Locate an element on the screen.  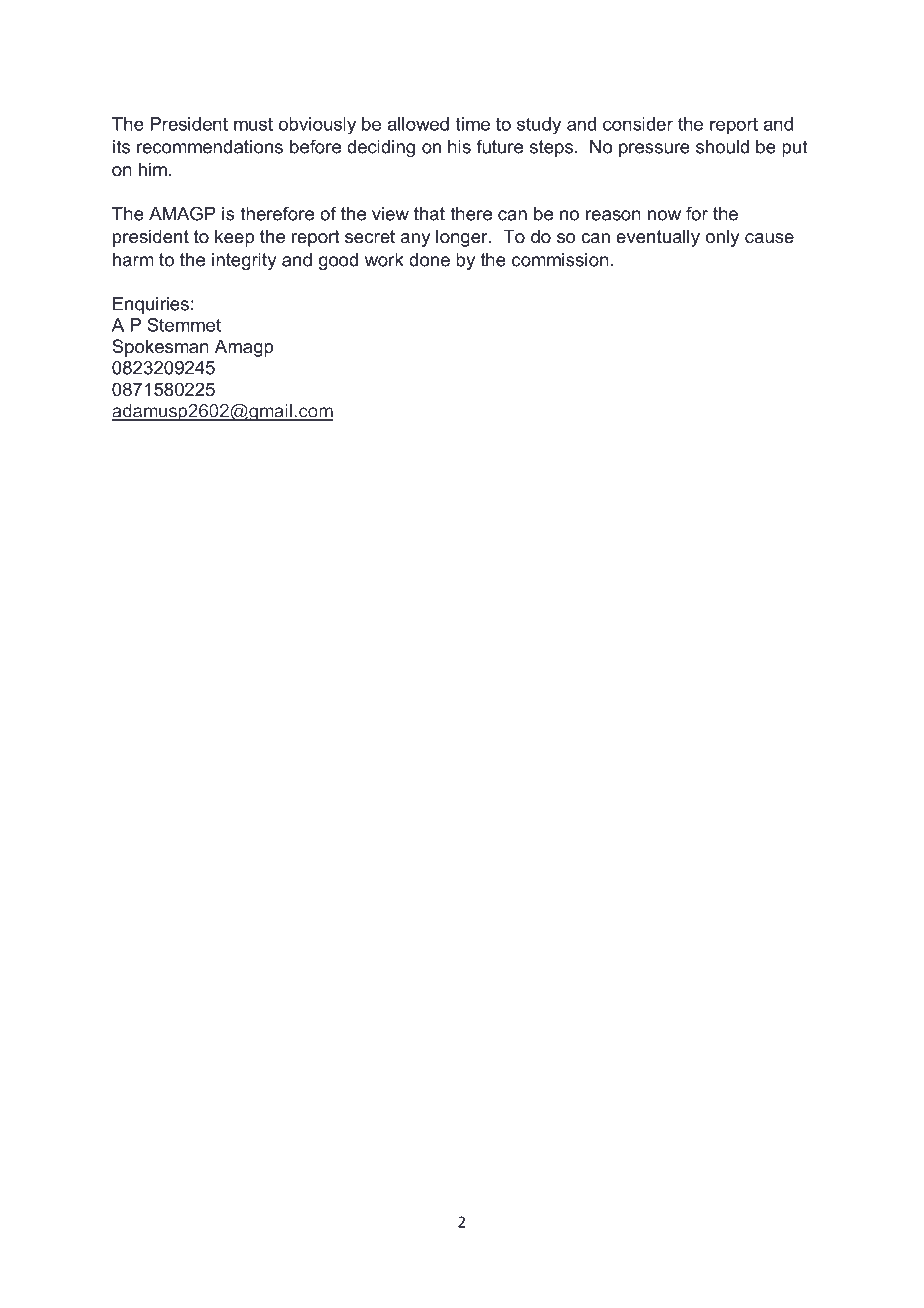
integrity is located at coordinates (244, 261).
